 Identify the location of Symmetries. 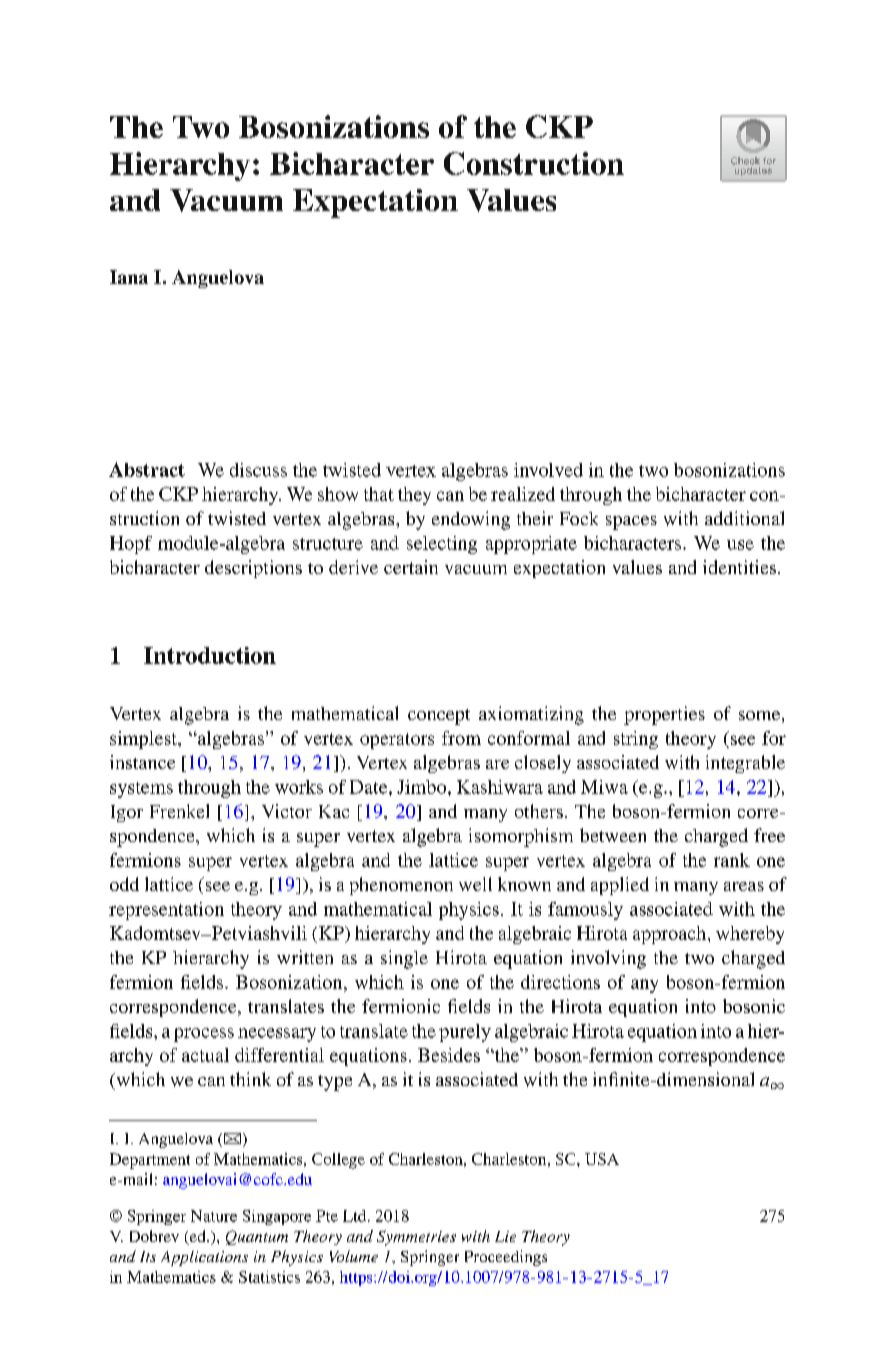
(416, 1238).
